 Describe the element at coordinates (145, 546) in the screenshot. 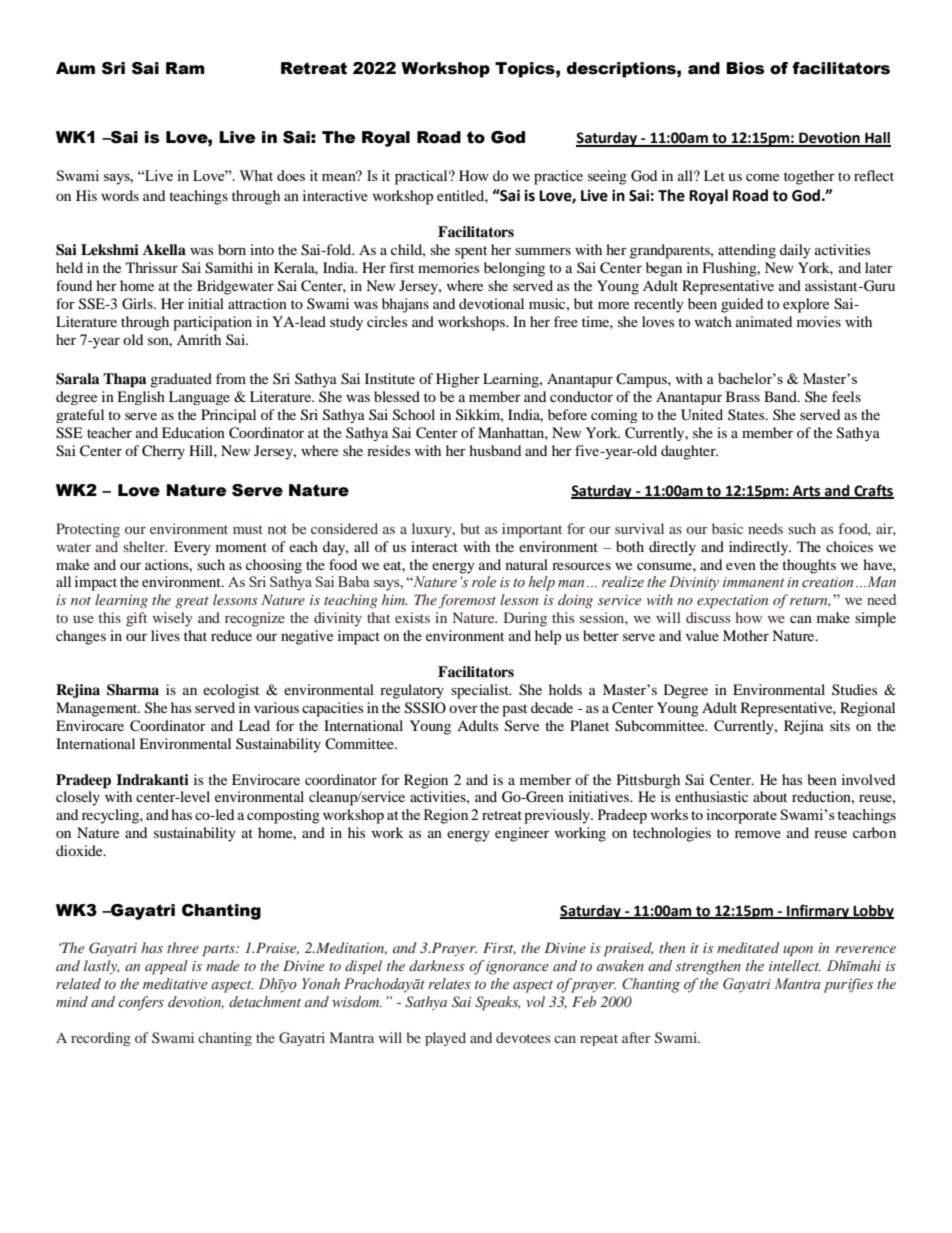

I see `shelter` at that location.
